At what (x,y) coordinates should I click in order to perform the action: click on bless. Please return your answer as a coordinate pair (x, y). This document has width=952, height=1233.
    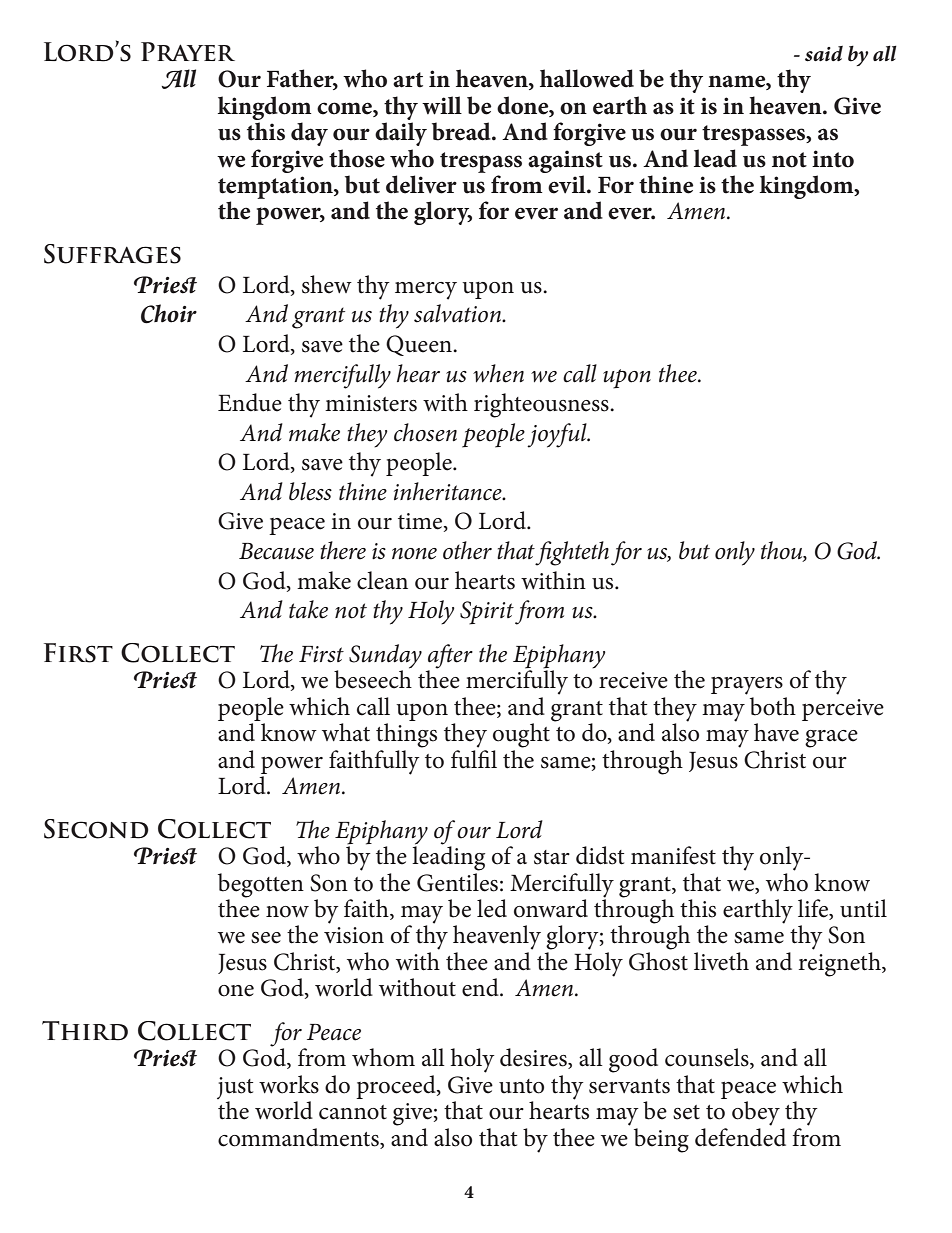
    Looking at the image, I should click on (310, 491).
